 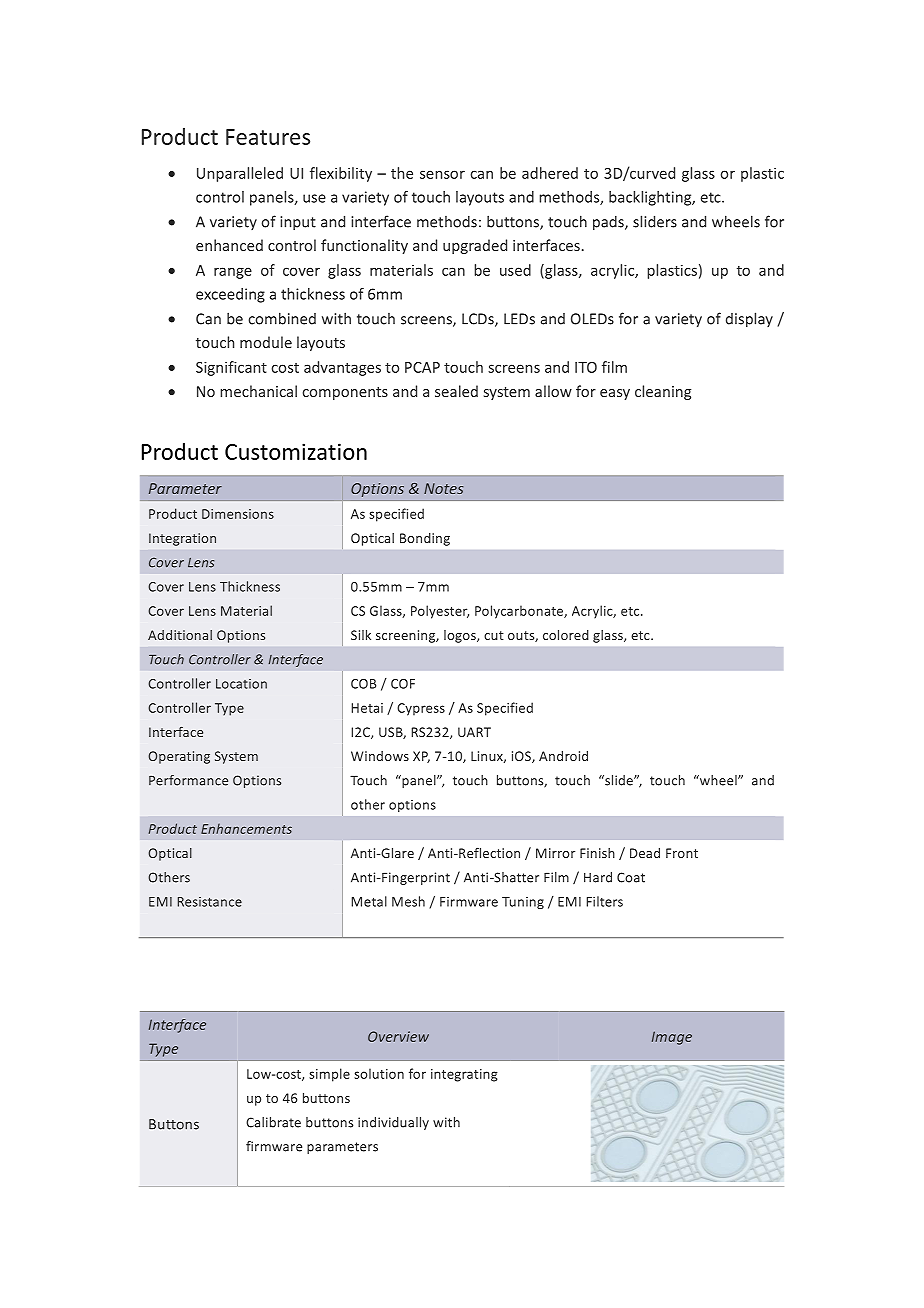 I want to click on Unparalleled, so click(x=240, y=174).
